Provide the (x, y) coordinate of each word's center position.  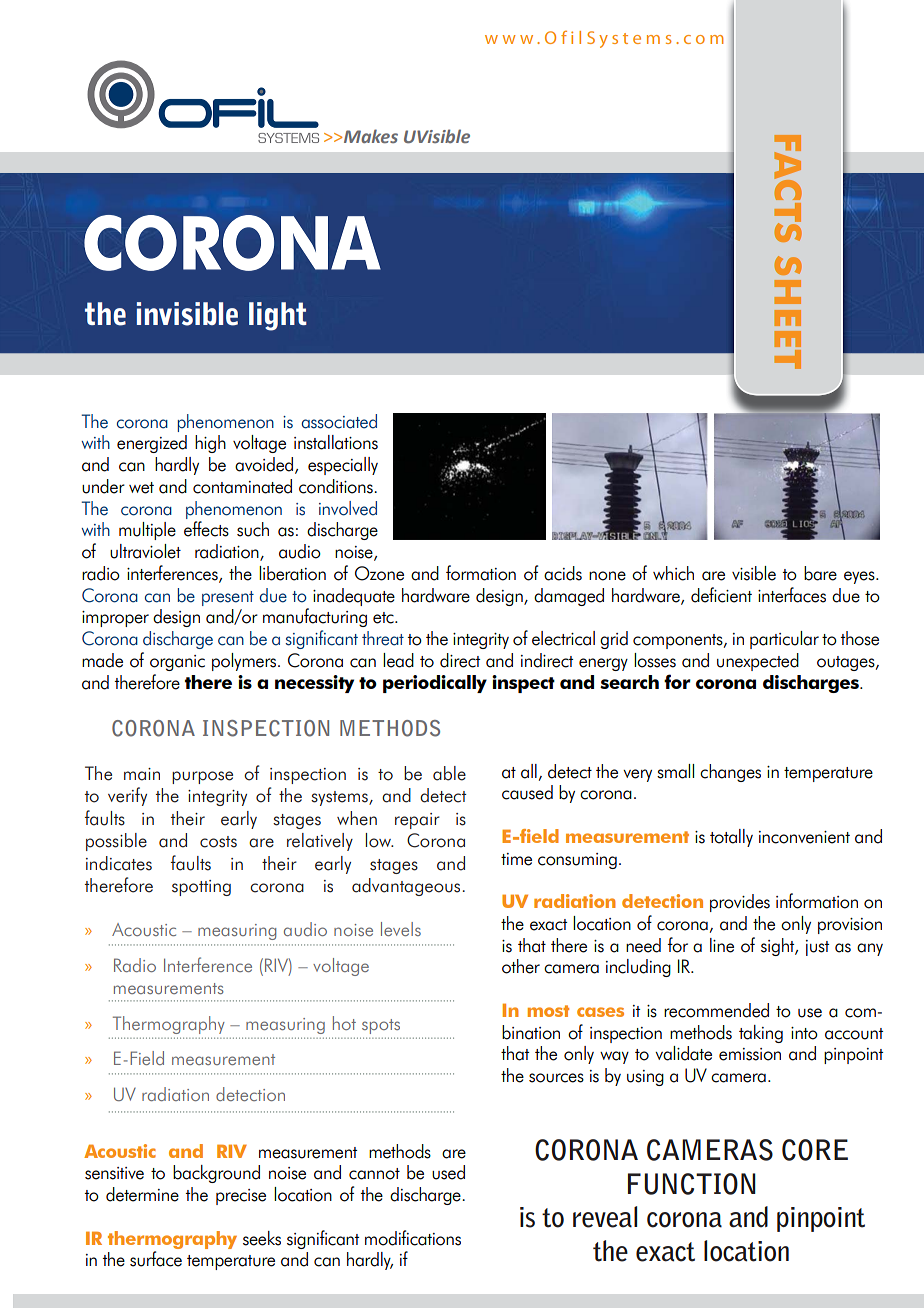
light (278, 316)
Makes (371, 136)
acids (563, 573)
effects (206, 529)
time (516, 859)
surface (156, 1259)
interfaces (792, 595)
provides (740, 903)
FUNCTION (692, 1184)
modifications (413, 1238)
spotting (201, 888)
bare (820, 573)
